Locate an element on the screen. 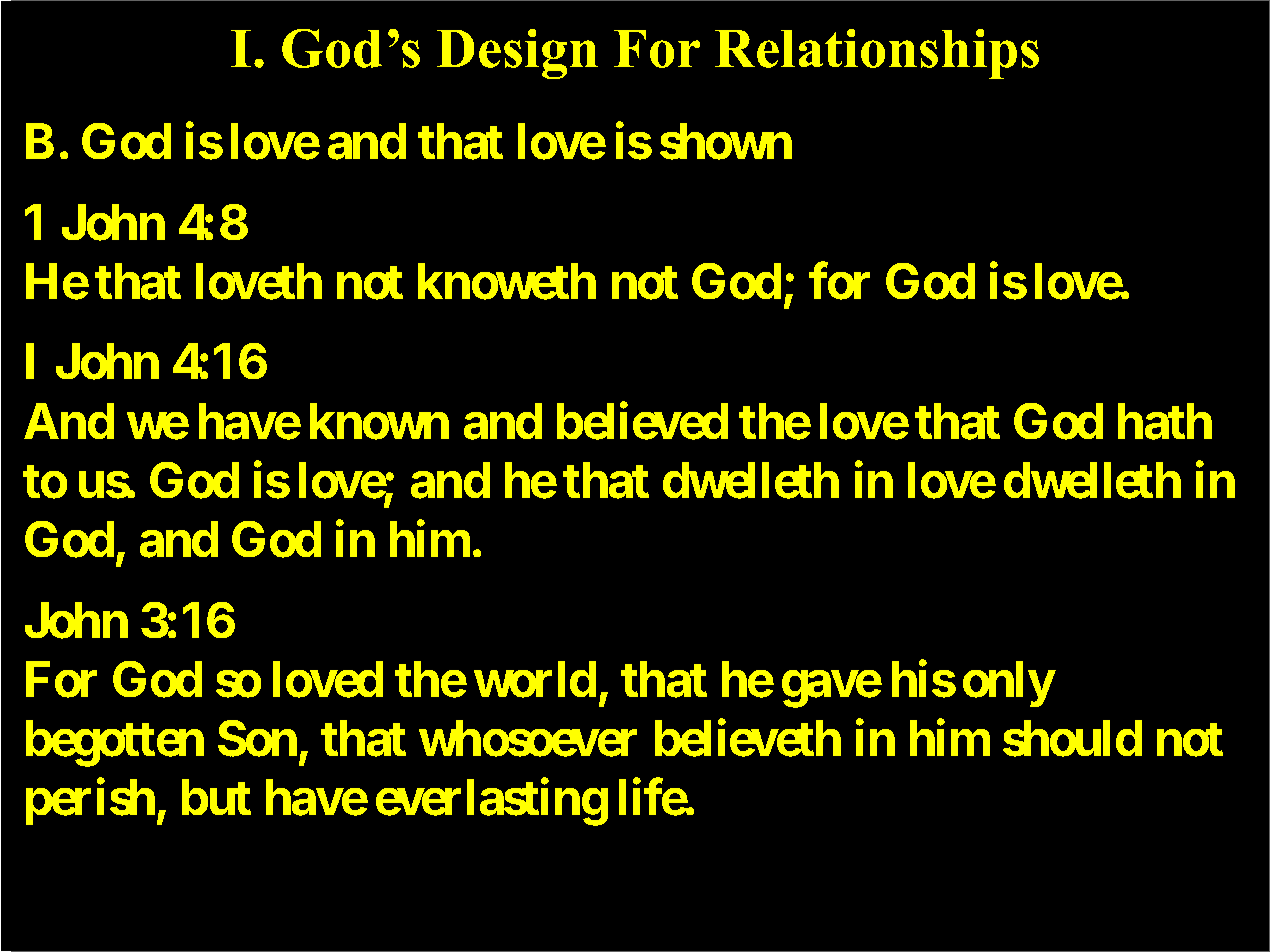 This screenshot has width=1270, height=952. should is located at coordinates (1072, 739).
